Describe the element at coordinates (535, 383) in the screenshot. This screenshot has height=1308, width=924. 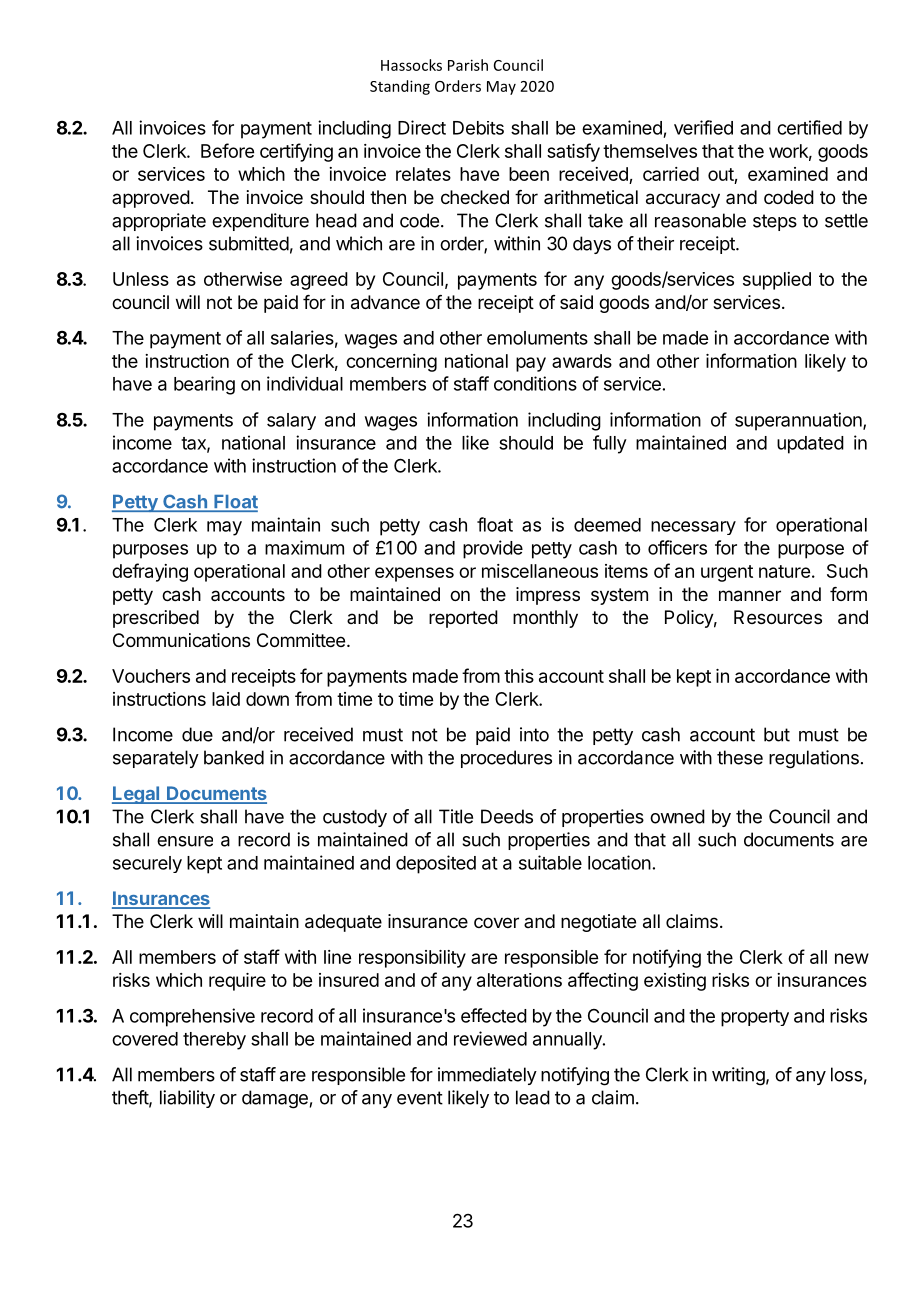
I see `conditions` at that location.
